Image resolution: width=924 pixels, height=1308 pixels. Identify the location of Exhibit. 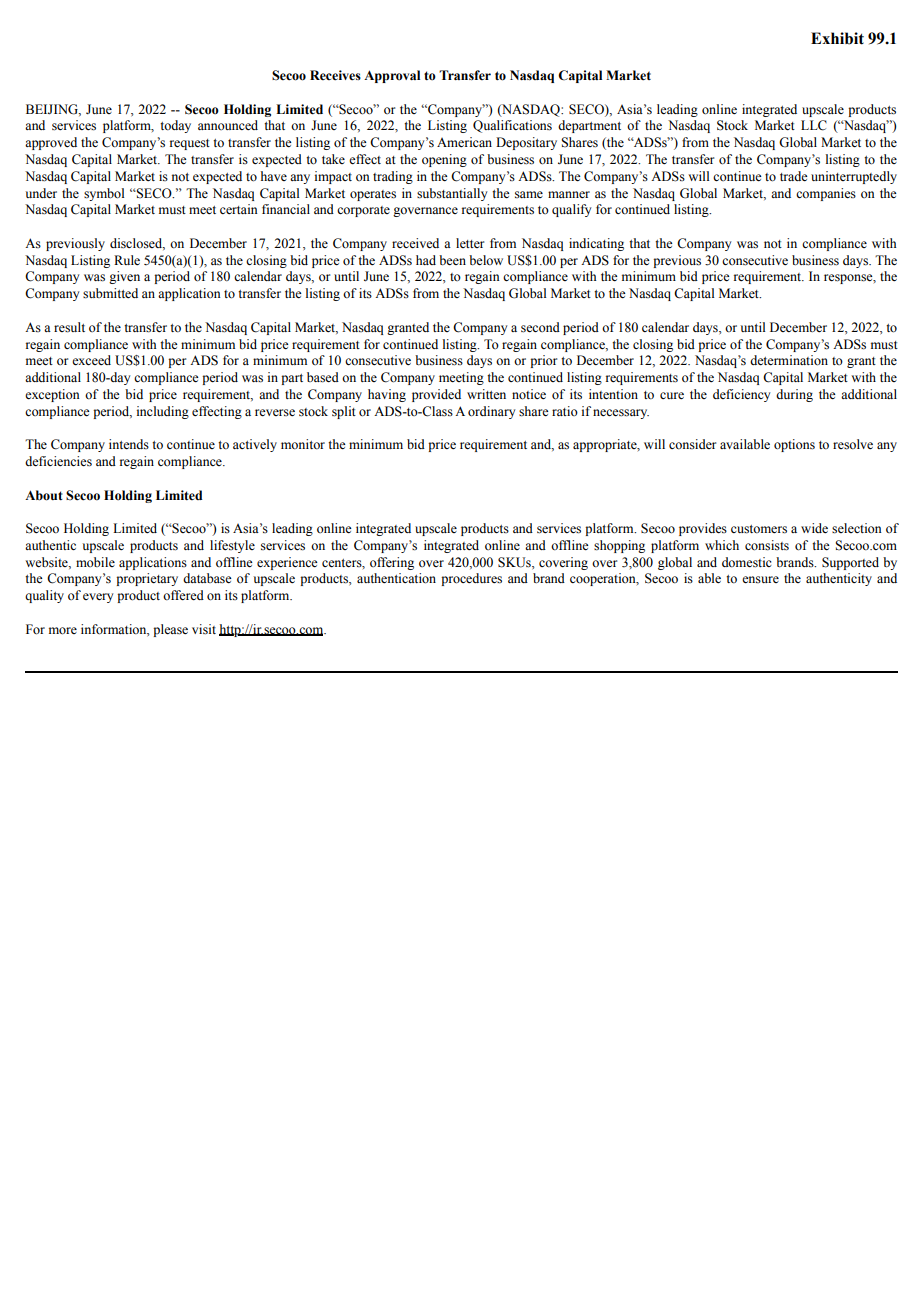
(837, 38).
